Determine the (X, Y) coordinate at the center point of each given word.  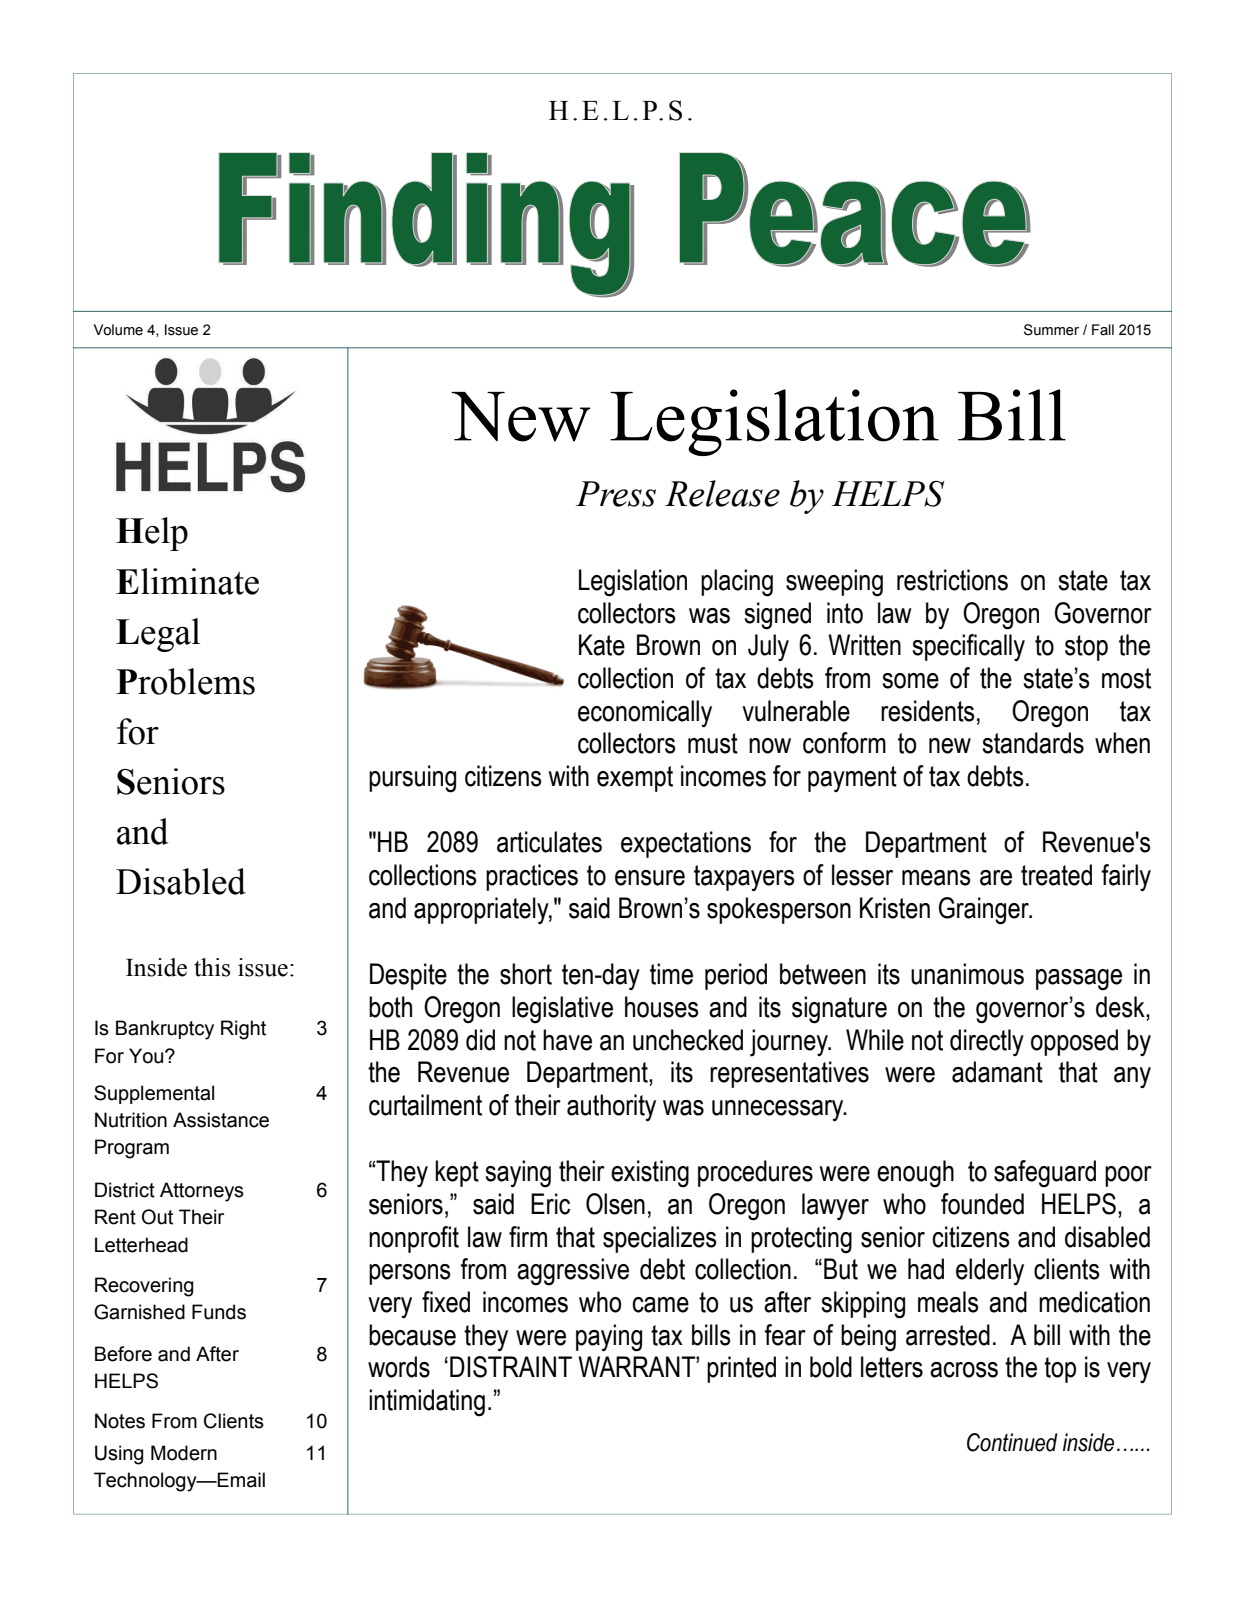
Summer (1051, 330)
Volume (118, 330)
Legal (158, 635)
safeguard (1045, 1174)
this (212, 967)
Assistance (221, 1120)
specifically (968, 647)
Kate (602, 645)
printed (741, 1369)
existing (650, 1174)
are (996, 878)
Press (616, 494)
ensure (650, 878)
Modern (184, 1453)
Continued (1012, 1442)
